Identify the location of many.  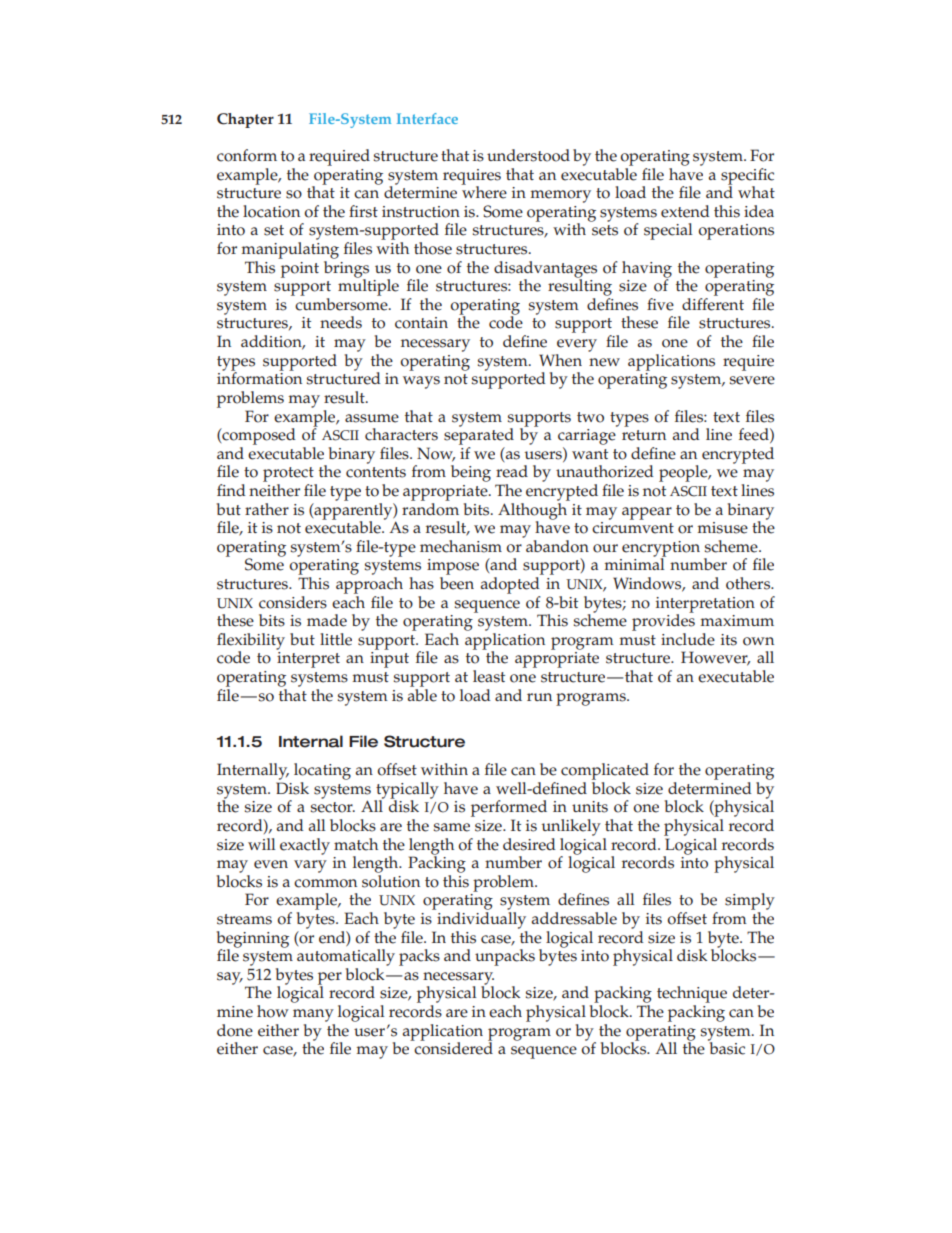
(313, 1015).
